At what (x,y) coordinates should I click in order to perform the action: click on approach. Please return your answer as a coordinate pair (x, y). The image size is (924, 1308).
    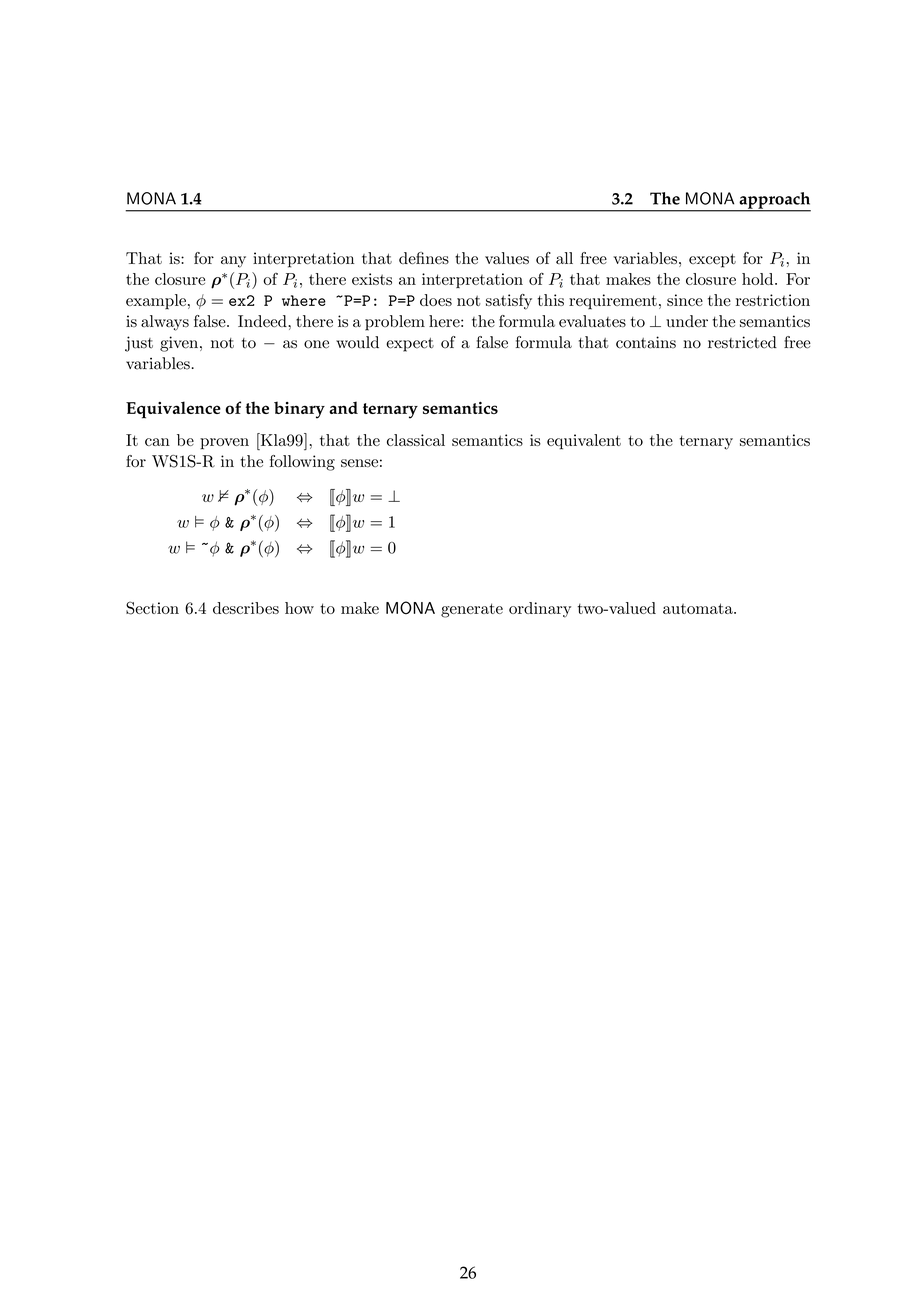
    Looking at the image, I should click on (774, 201).
